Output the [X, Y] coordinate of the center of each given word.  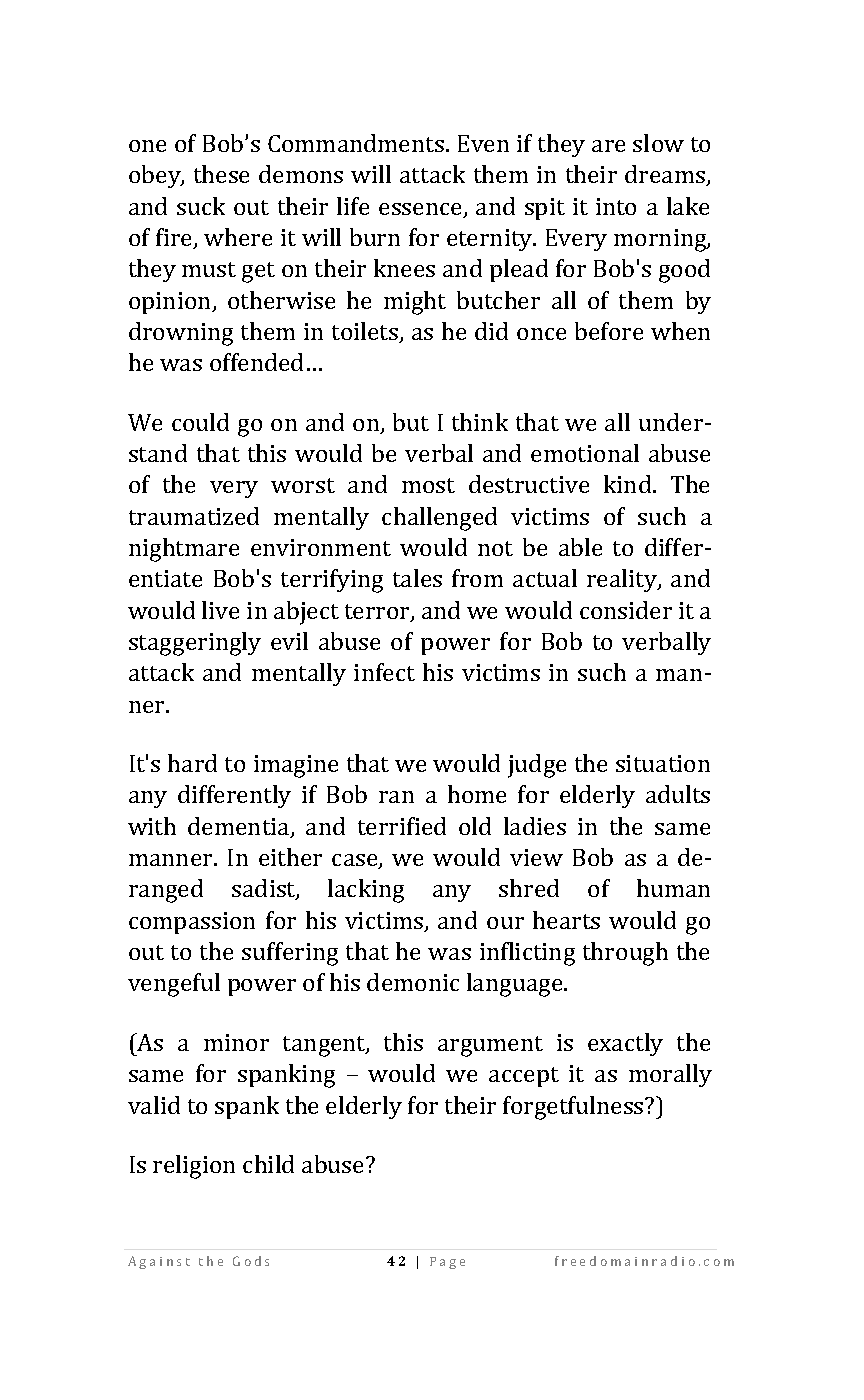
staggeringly [195, 644]
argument [490, 1046]
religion [194, 1167]
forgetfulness [574, 1108]
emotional [585, 453]
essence [421, 210]
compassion [192, 923]
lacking [366, 891]
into [616, 206]
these [221, 174]
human [673, 888]
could [200, 422]
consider [626, 610]
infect [384, 672]
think [480, 422]
